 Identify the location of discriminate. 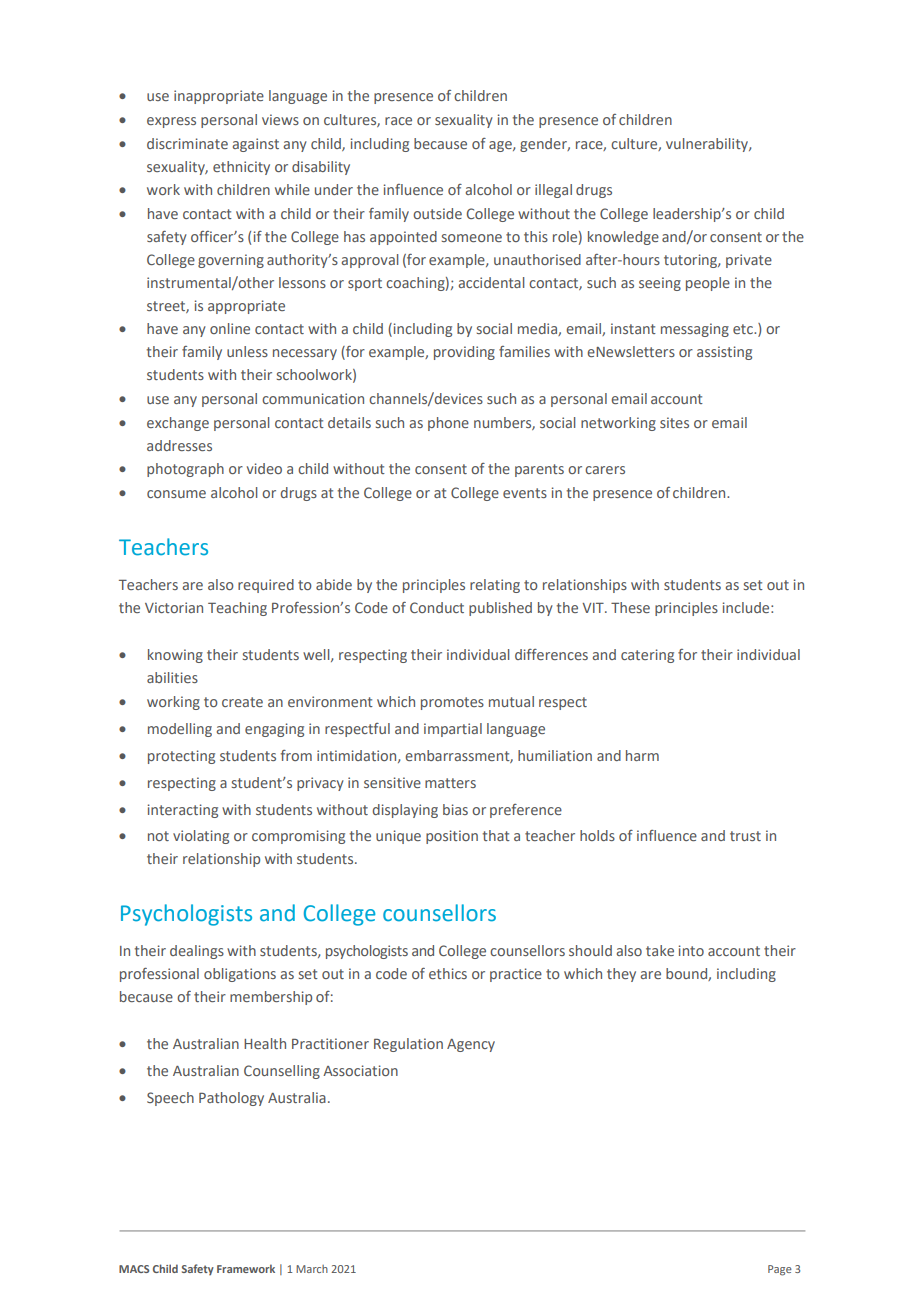
(187, 143).
